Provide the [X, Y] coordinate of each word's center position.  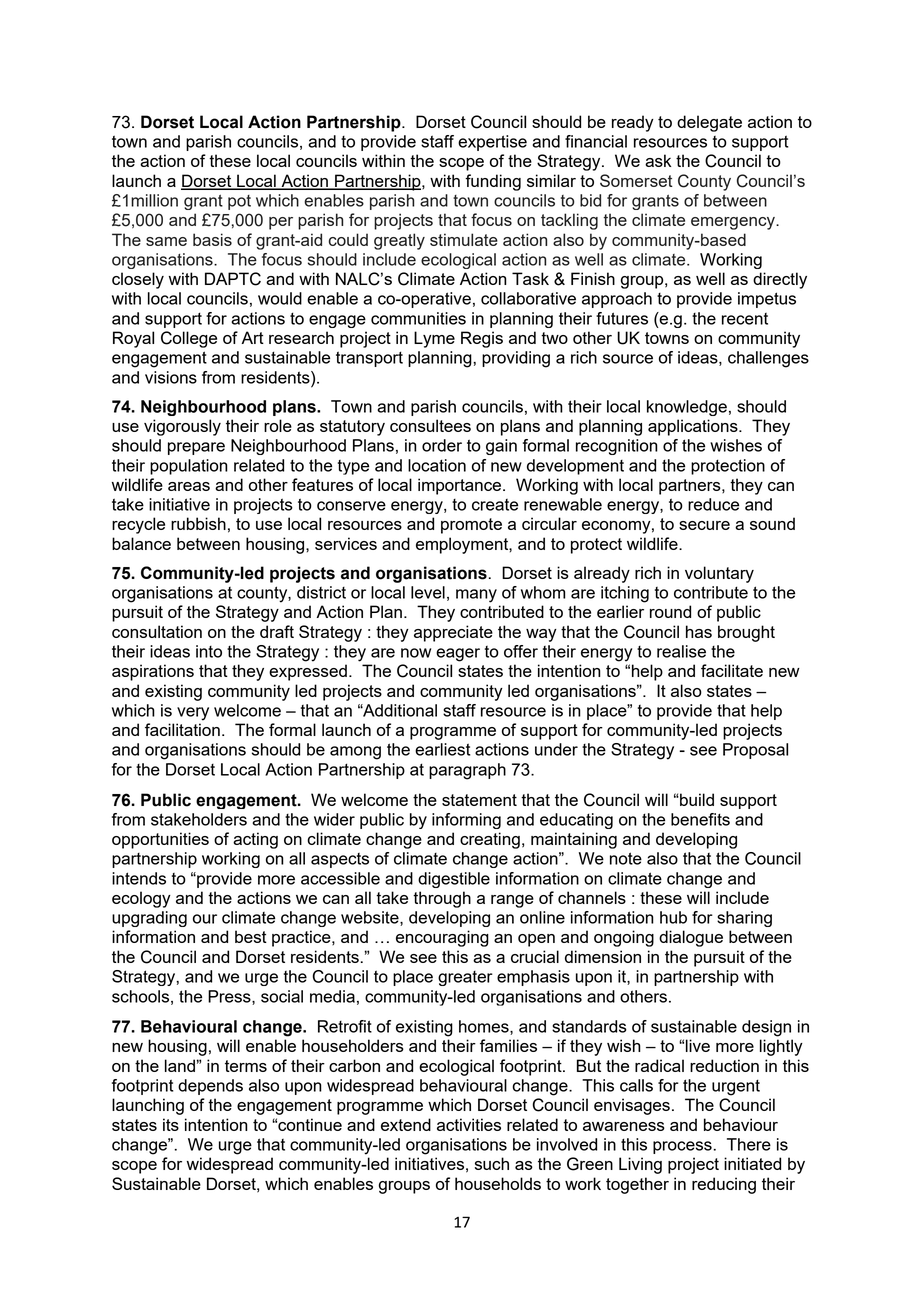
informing [466, 821]
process [682, 1147]
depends [210, 1087]
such [492, 1163]
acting [255, 840]
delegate [709, 123]
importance [461, 486]
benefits [700, 819]
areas [189, 486]
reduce [713, 504]
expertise [492, 143]
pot [239, 202]
